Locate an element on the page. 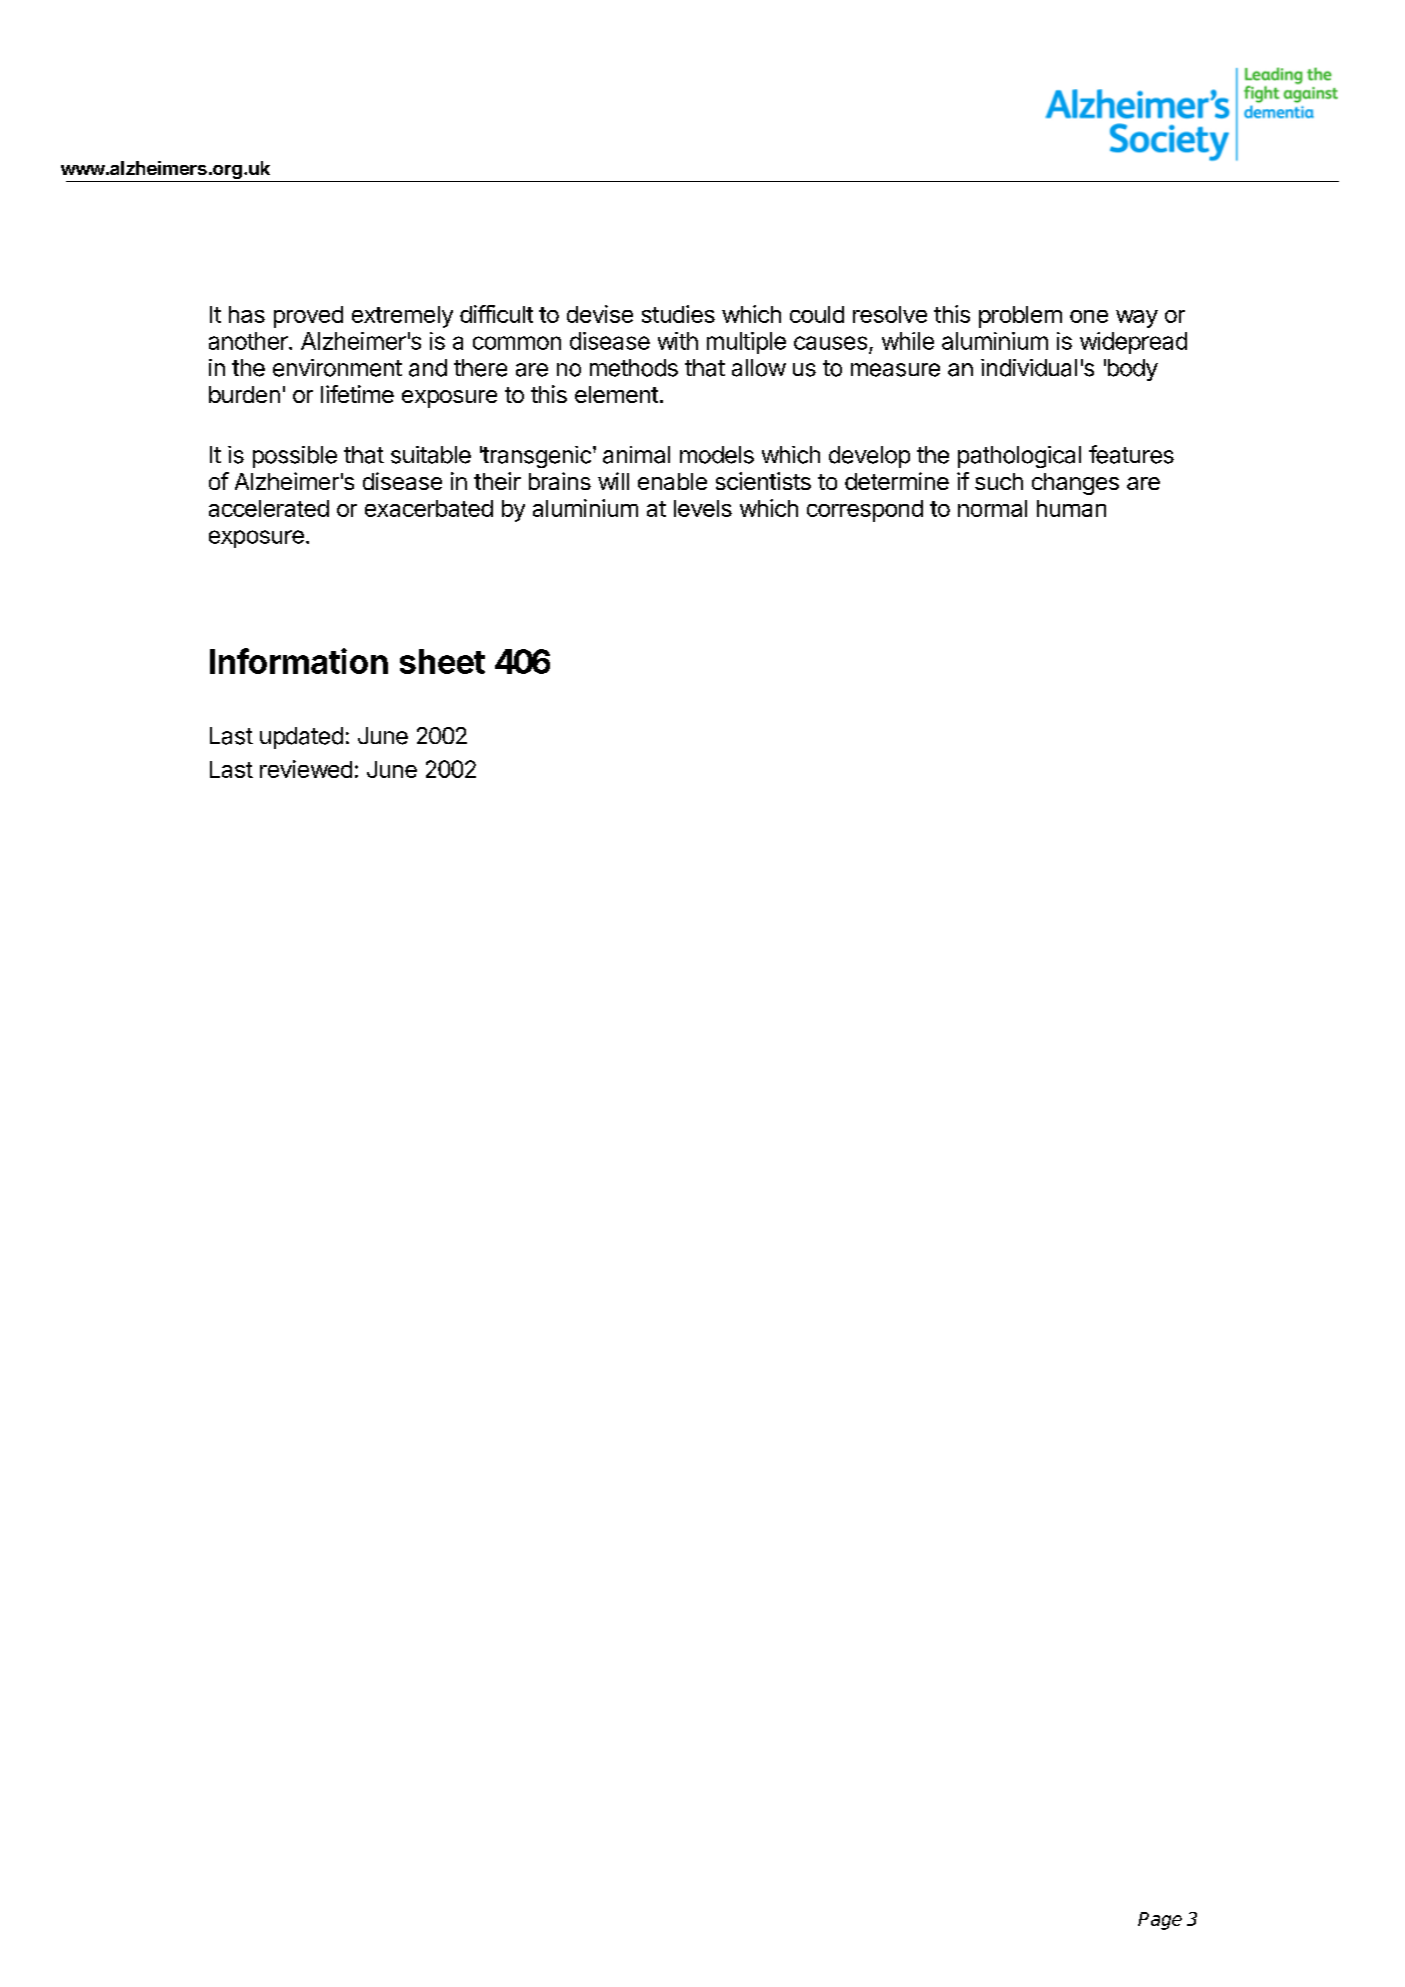  with is located at coordinates (678, 341).
